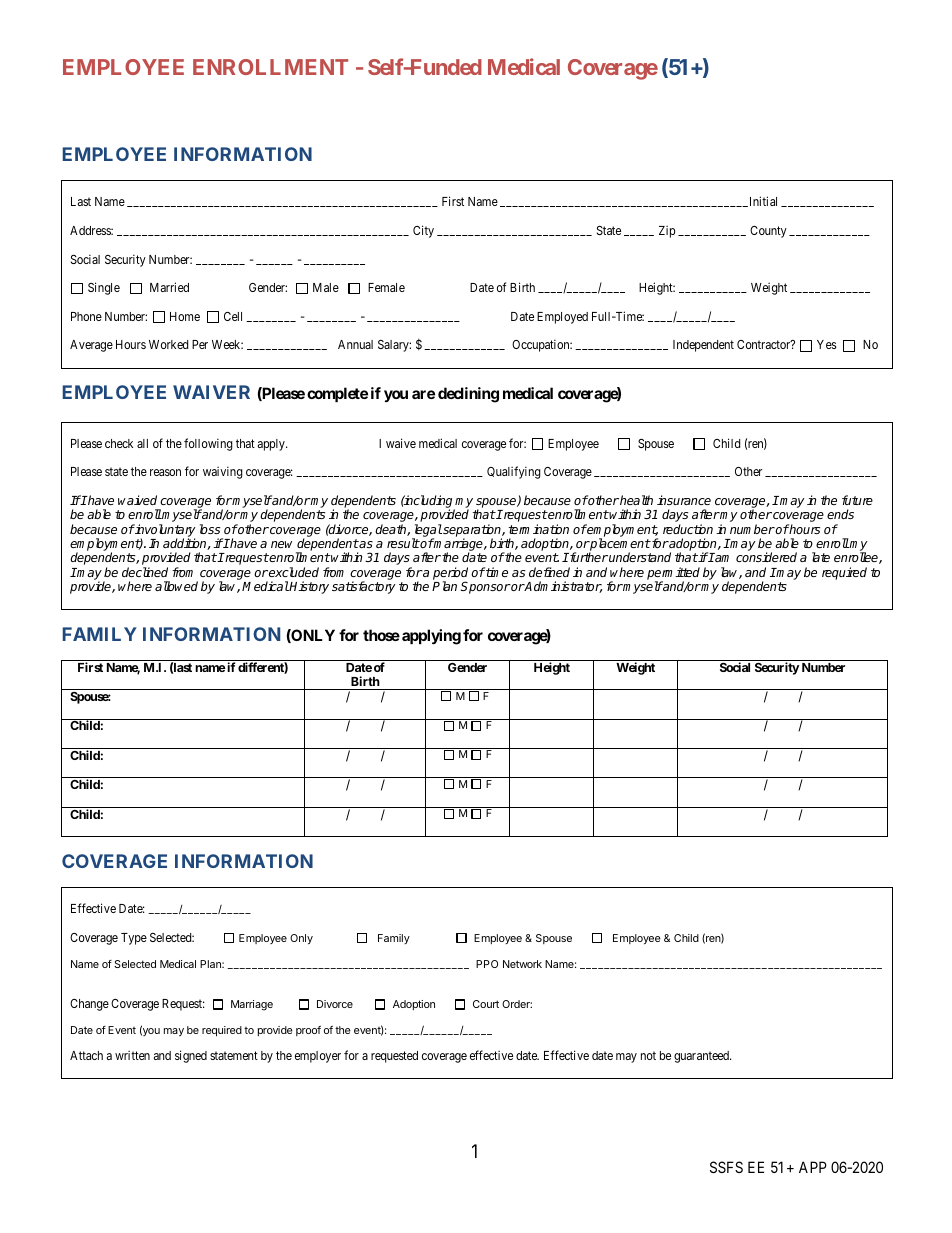 This page has height=1233, width=952. I want to click on City, so click(423, 231).
